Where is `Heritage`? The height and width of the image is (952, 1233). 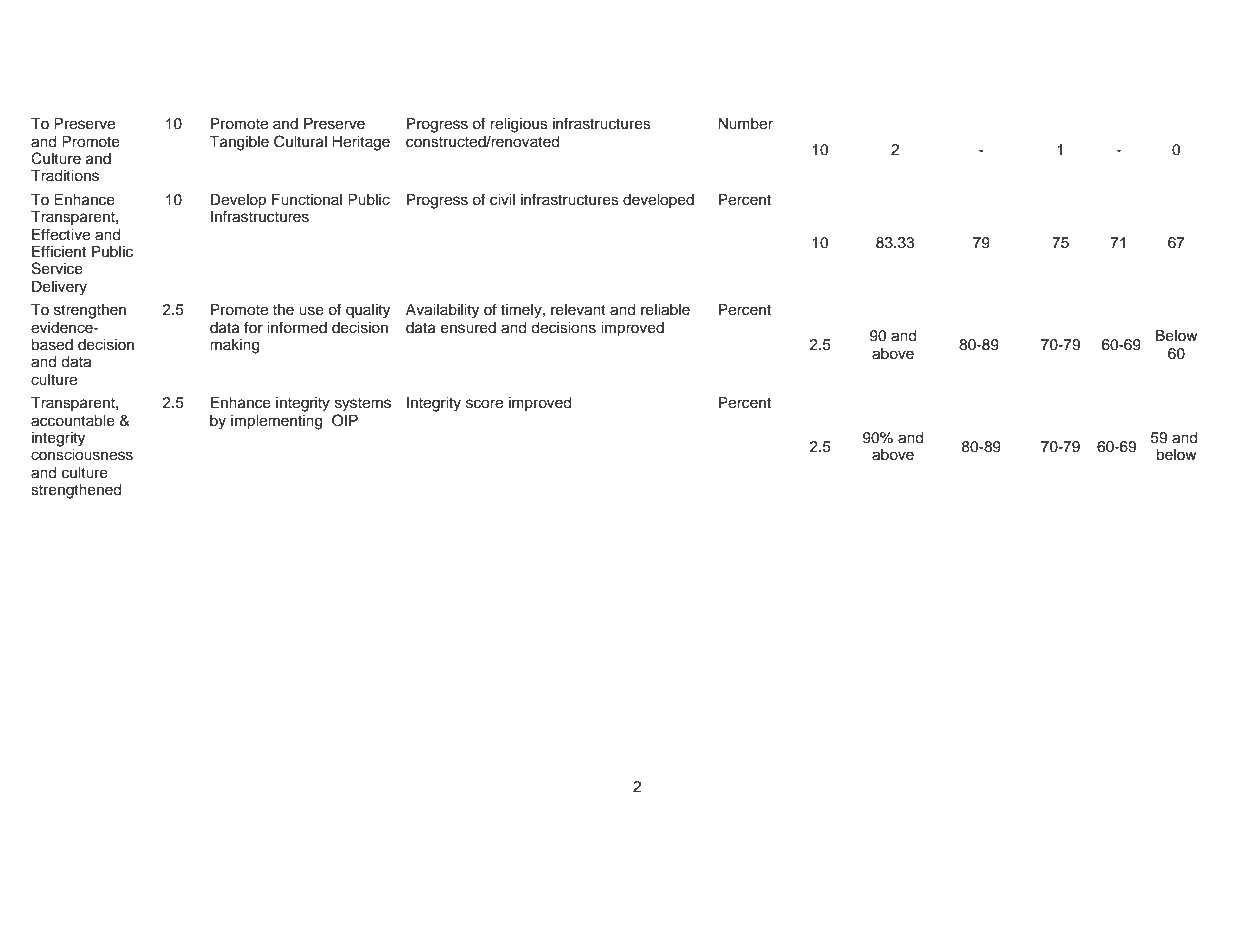 Heritage is located at coordinates (361, 143).
